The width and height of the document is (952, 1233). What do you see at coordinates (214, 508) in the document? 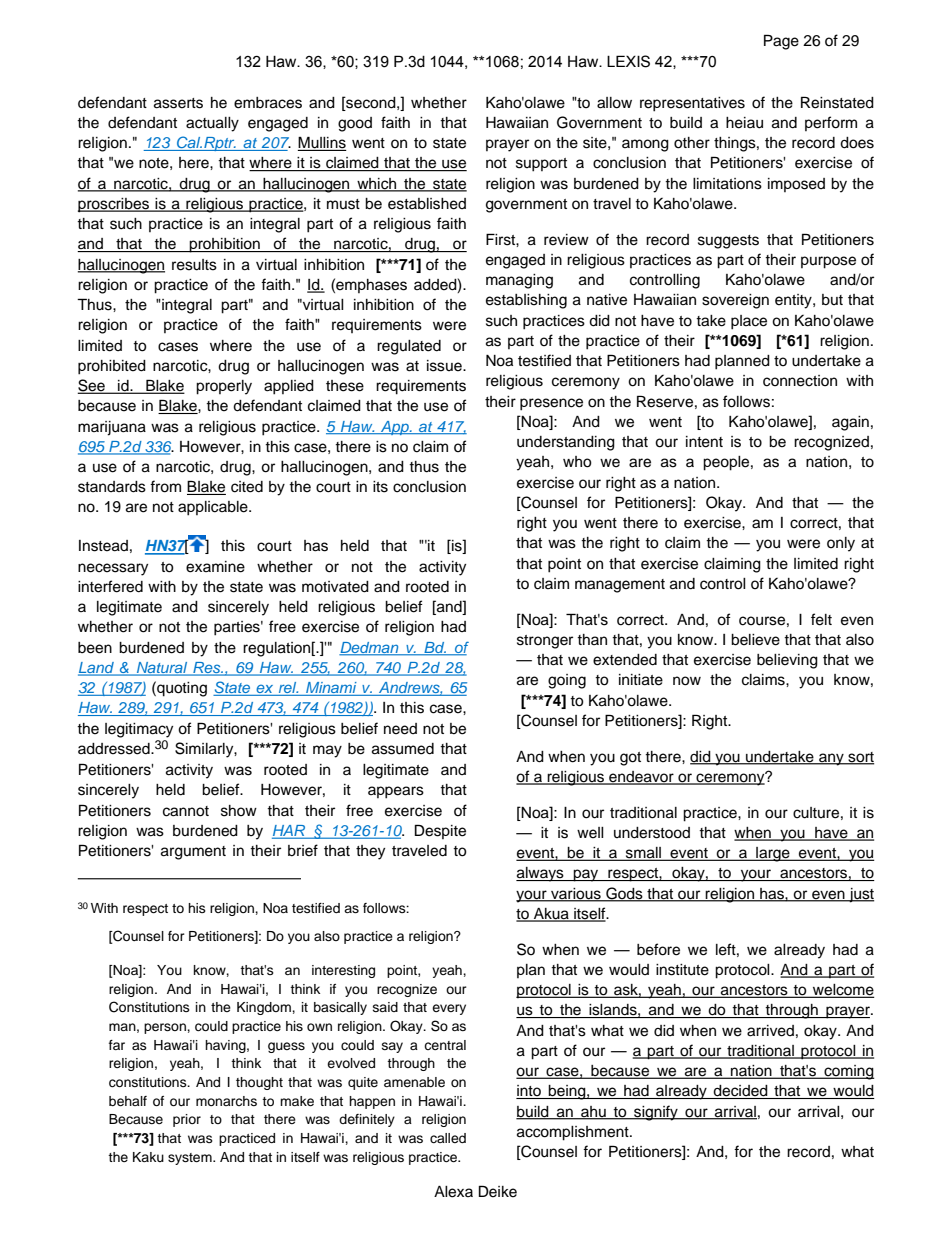
I see `applicable` at bounding box center [214, 508].
